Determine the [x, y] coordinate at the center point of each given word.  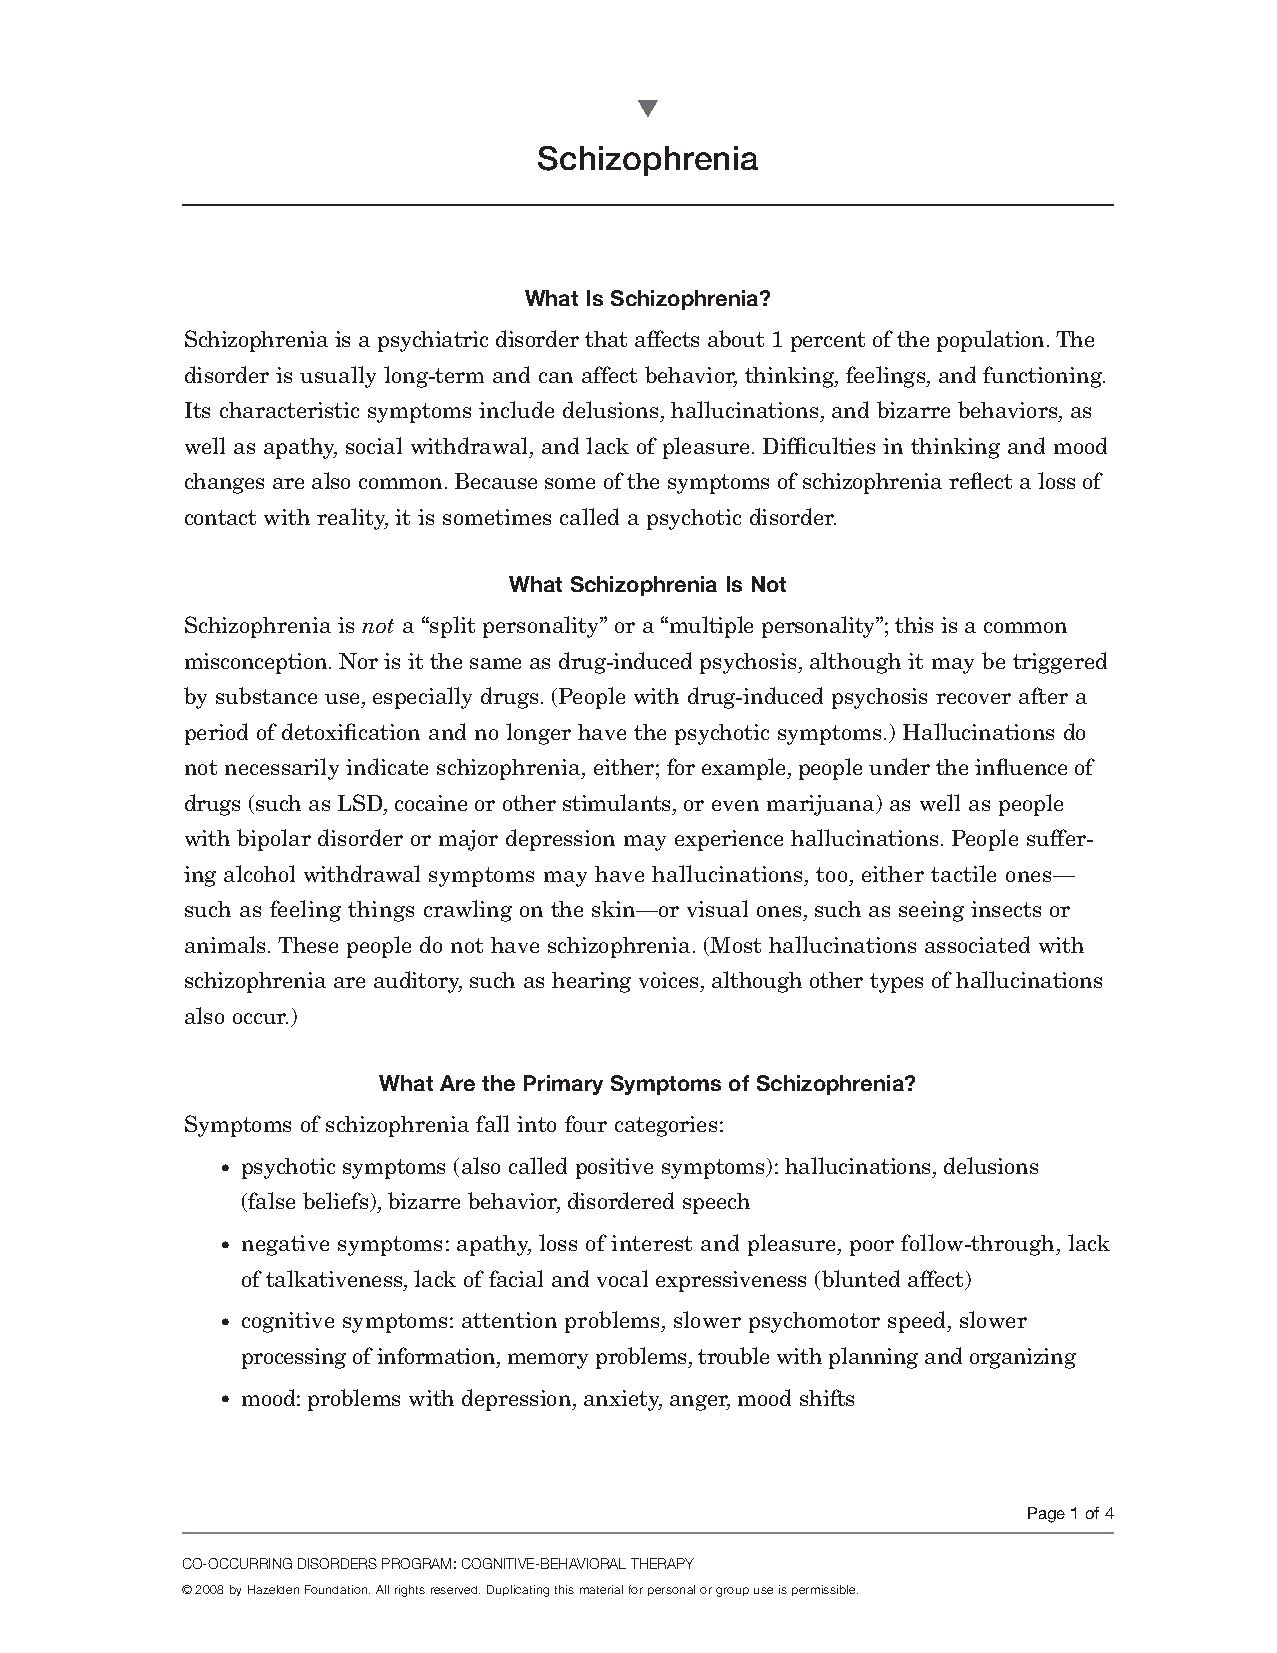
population [990, 341]
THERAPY [662, 1563]
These [308, 945]
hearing [591, 982]
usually [338, 377]
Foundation [336, 1589]
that [606, 339]
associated [977, 944]
